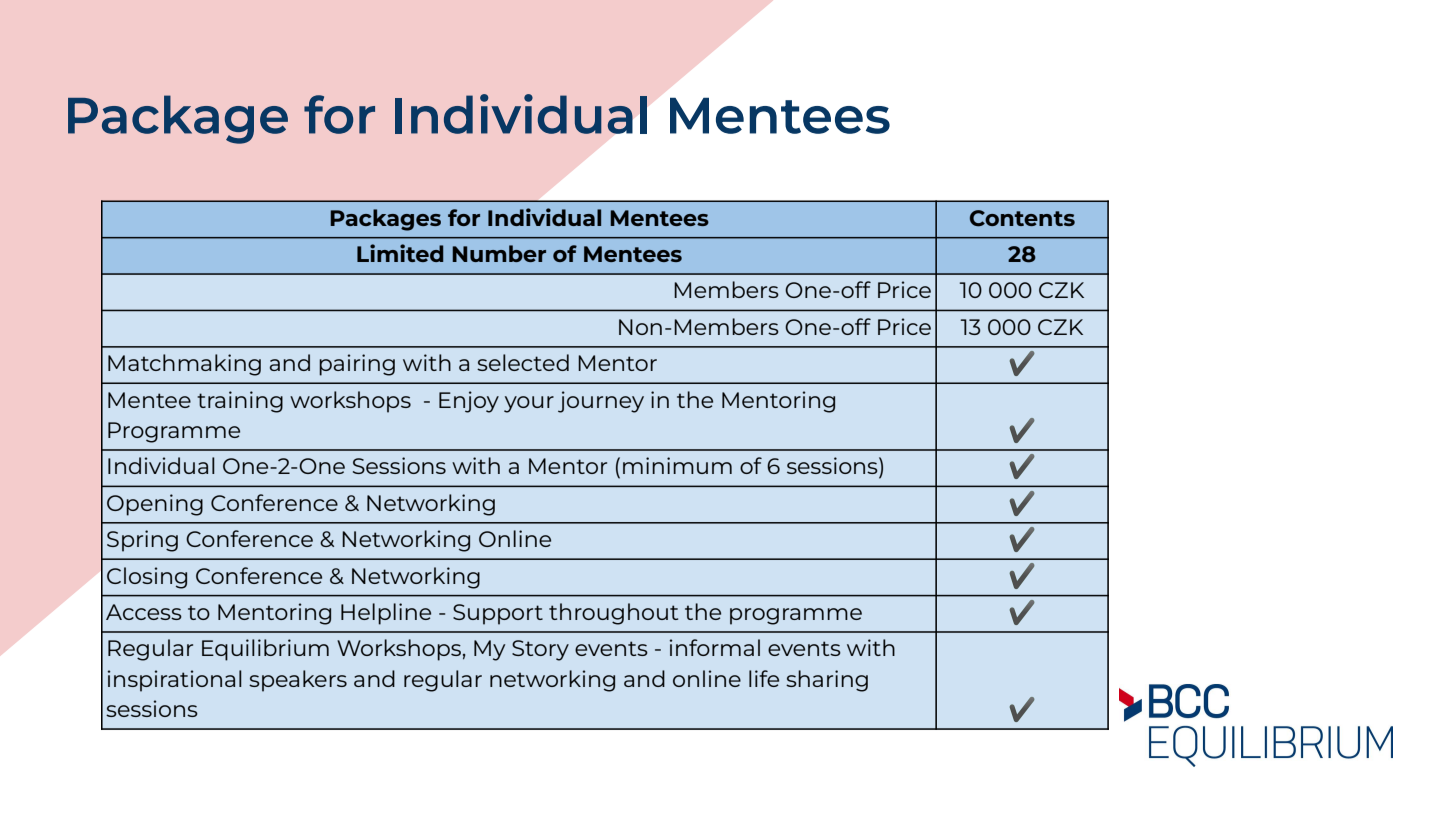 This screenshot has width=1456, height=819. What do you see at coordinates (155, 505) in the screenshot?
I see `Opening` at bounding box center [155, 505].
